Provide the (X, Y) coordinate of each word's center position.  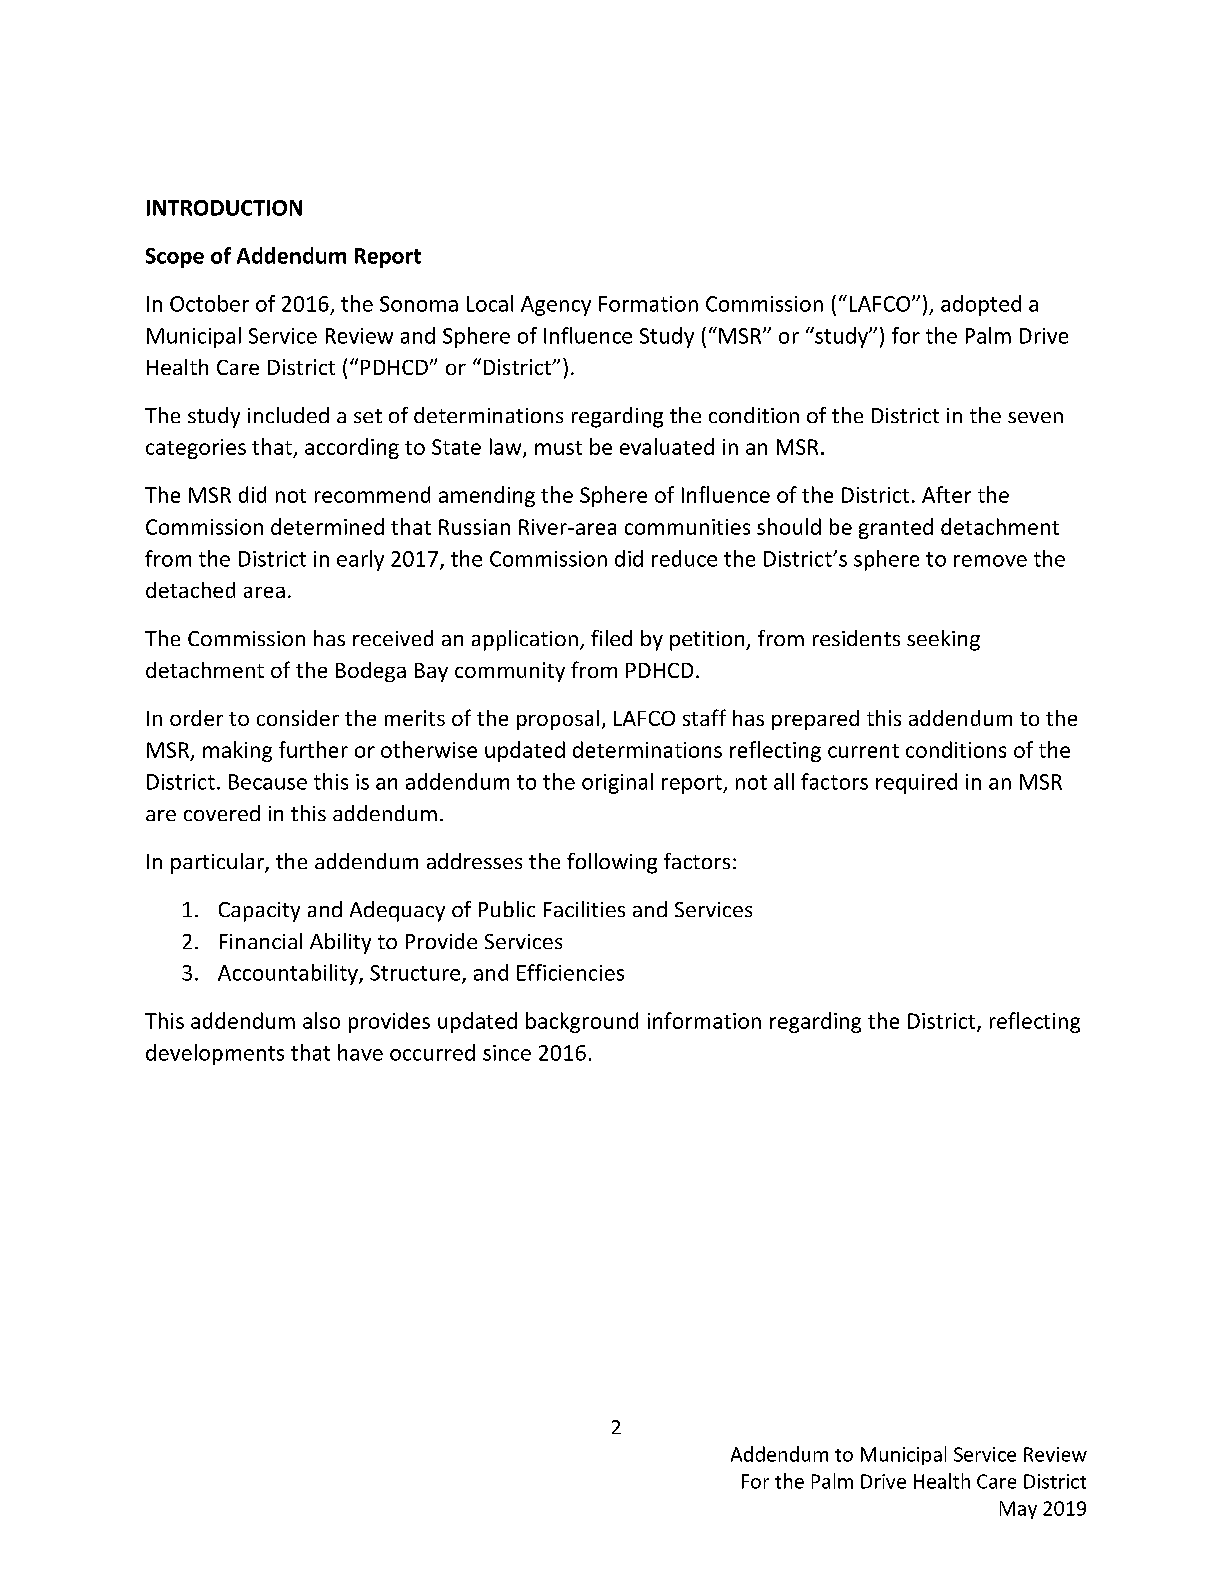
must (558, 448)
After (946, 494)
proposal (558, 720)
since (507, 1053)
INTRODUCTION (224, 208)
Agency (556, 306)
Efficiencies (570, 972)
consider (298, 718)
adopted (981, 305)
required (916, 783)
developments (215, 1054)
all (784, 781)
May (1018, 1510)
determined (327, 526)
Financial (261, 941)
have (360, 1052)
